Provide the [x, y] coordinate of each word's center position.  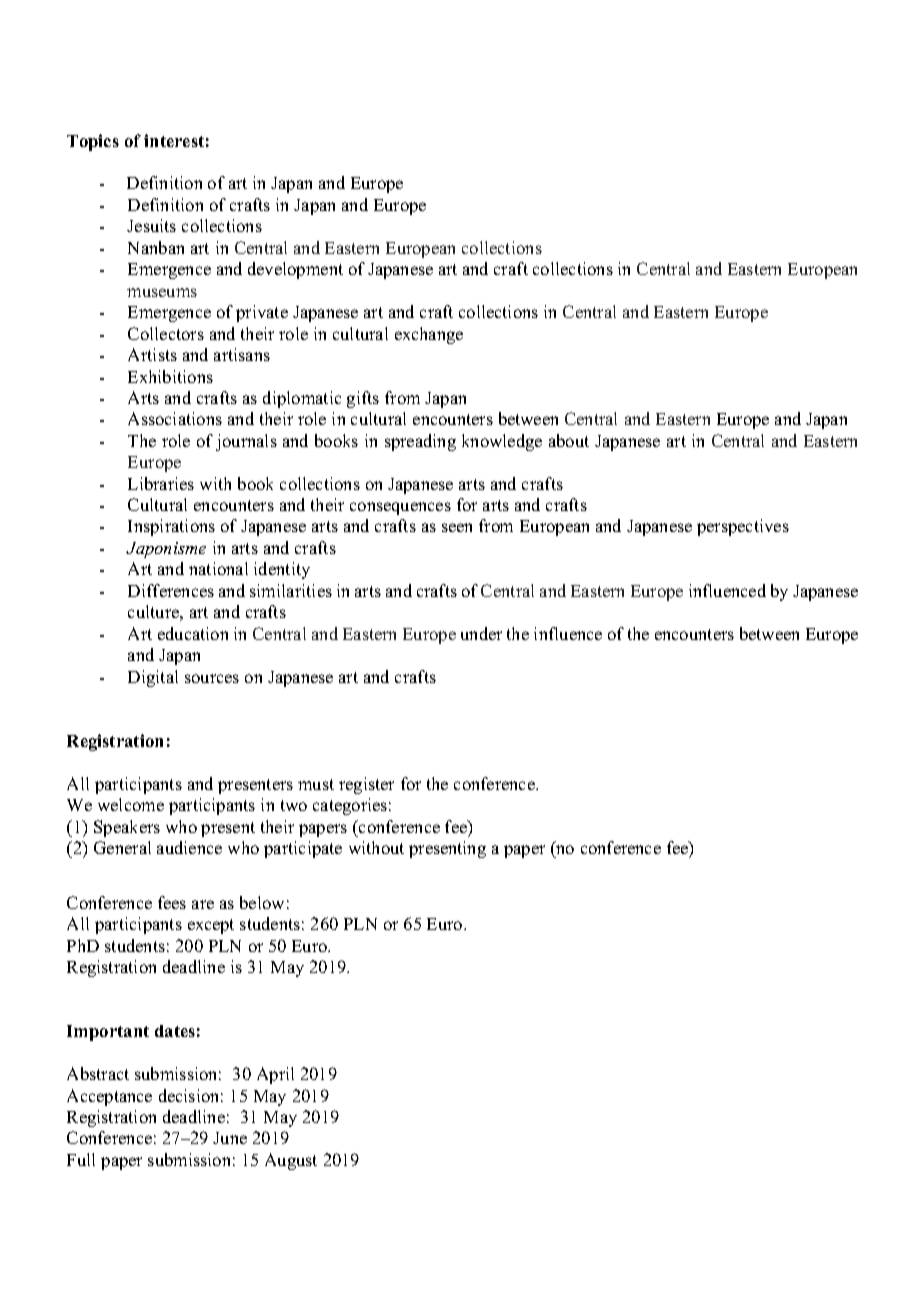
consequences [400, 508]
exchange [429, 335]
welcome [131, 804]
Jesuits [151, 225]
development [295, 270]
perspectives [743, 527]
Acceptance [109, 1097]
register [366, 785]
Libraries [161, 483]
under [481, 633]
